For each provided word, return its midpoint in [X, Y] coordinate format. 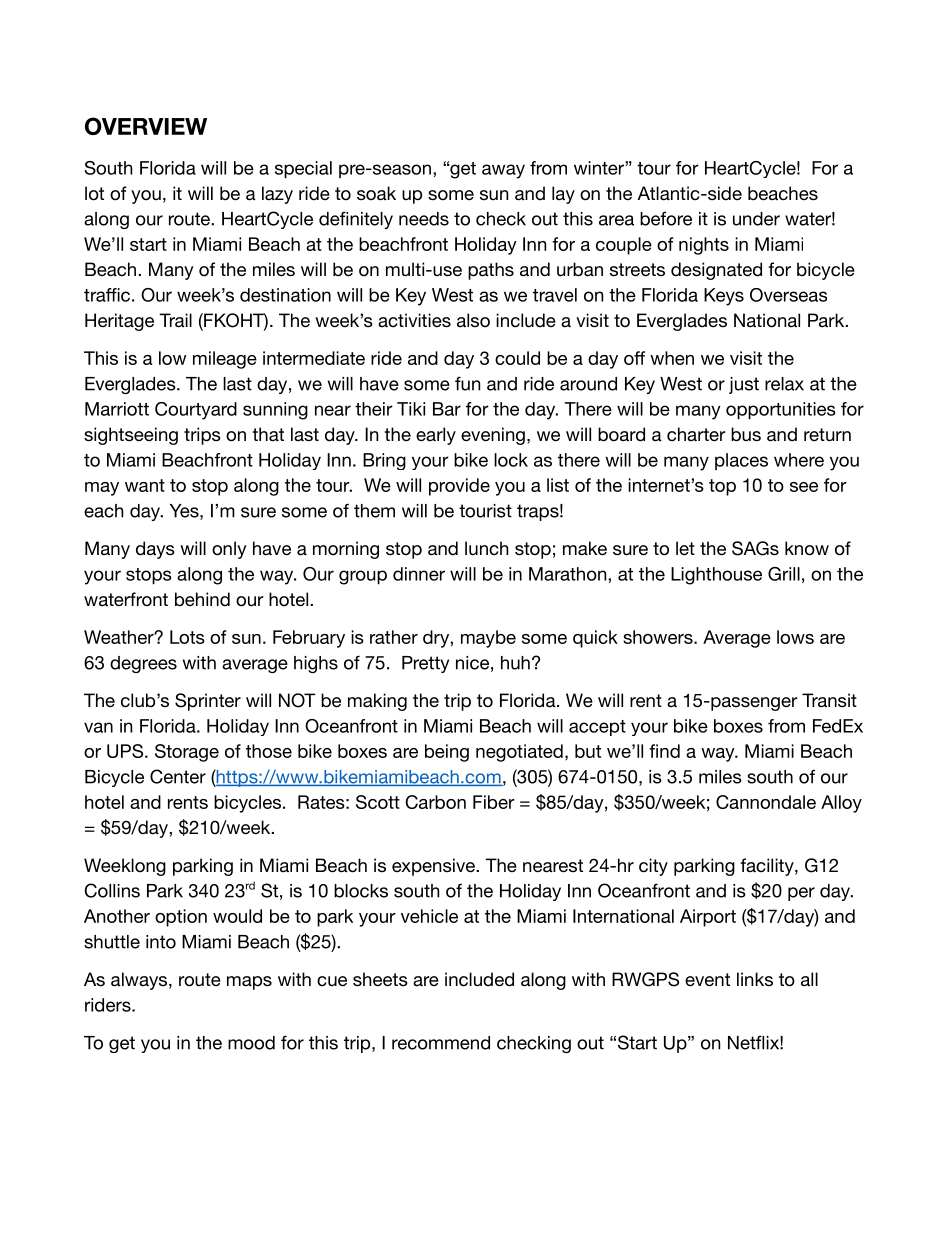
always [139, 981]
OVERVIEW [146, 126]
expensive [434, 867]
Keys [724, 297]
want [145, 485]
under [756, 219]
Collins [112, 890]
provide [459, 487]
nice [472, 663]
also [473, 320]
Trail [175, 320]
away [503, 171]
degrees [143, 664]
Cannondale [766, 802]
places [741, 461]
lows [795, 637]
